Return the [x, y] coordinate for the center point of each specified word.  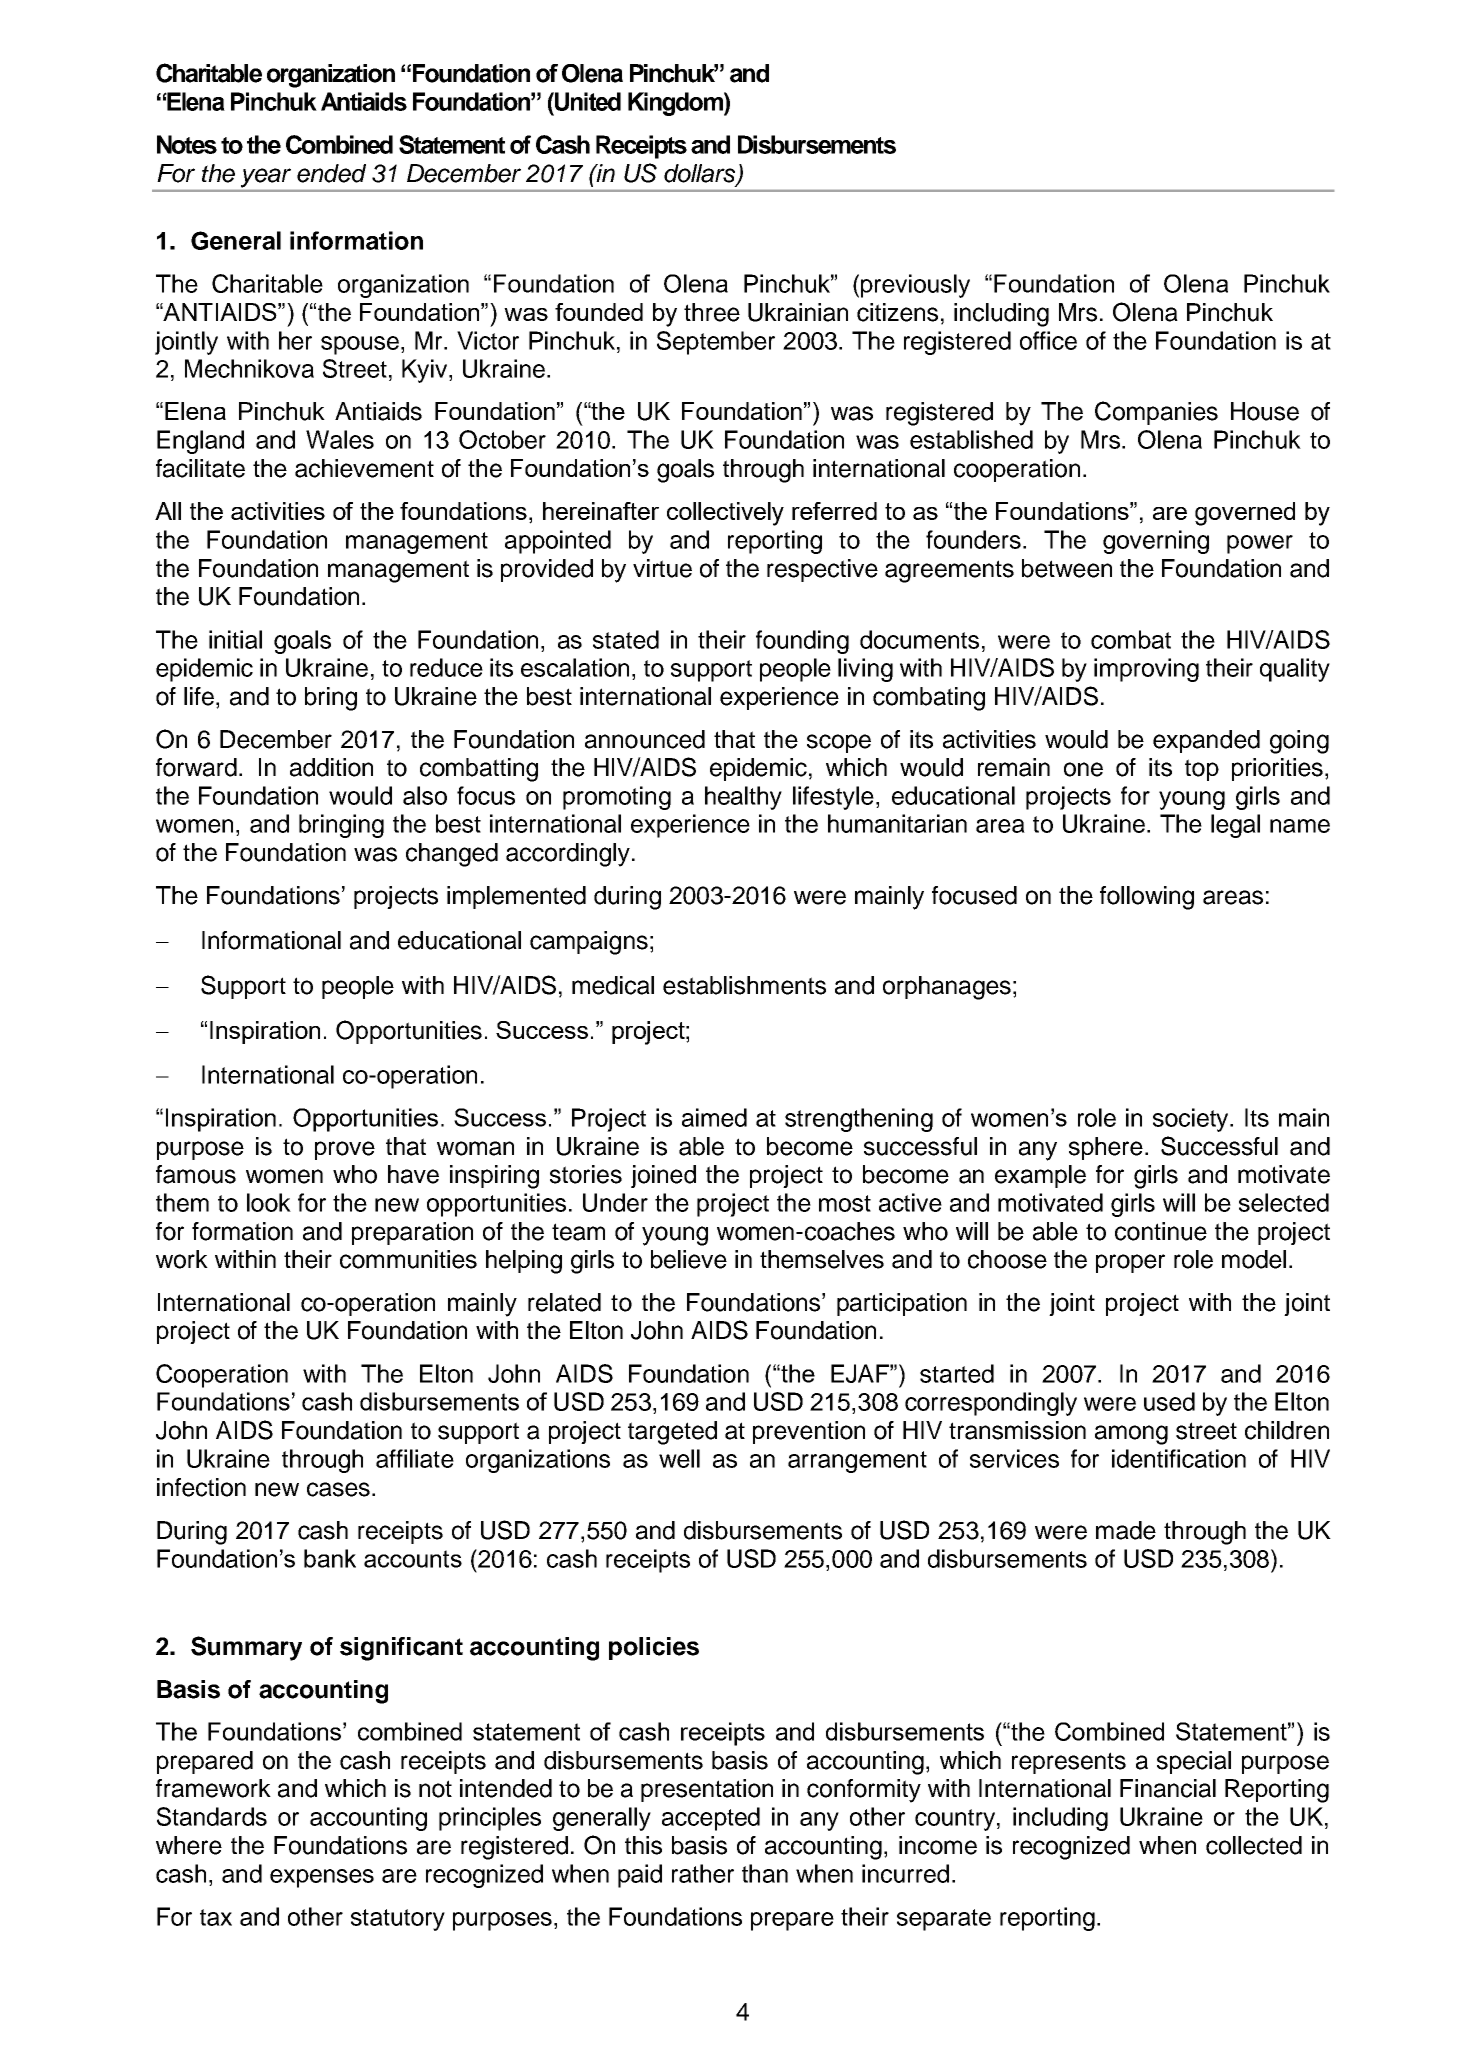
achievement [364, 468]
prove [345, 1150]
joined [663, 1176]
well [679, 1458]
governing [1156, 542]
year [266, 178]
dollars [701, 174]
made [1126, 1530]
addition [331, 767]
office [1048, 340]
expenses [322, 1878]
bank [330, 1558]
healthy [743, 798]
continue [1161, 1231]
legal [1235, 826]
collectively [725, 514]
